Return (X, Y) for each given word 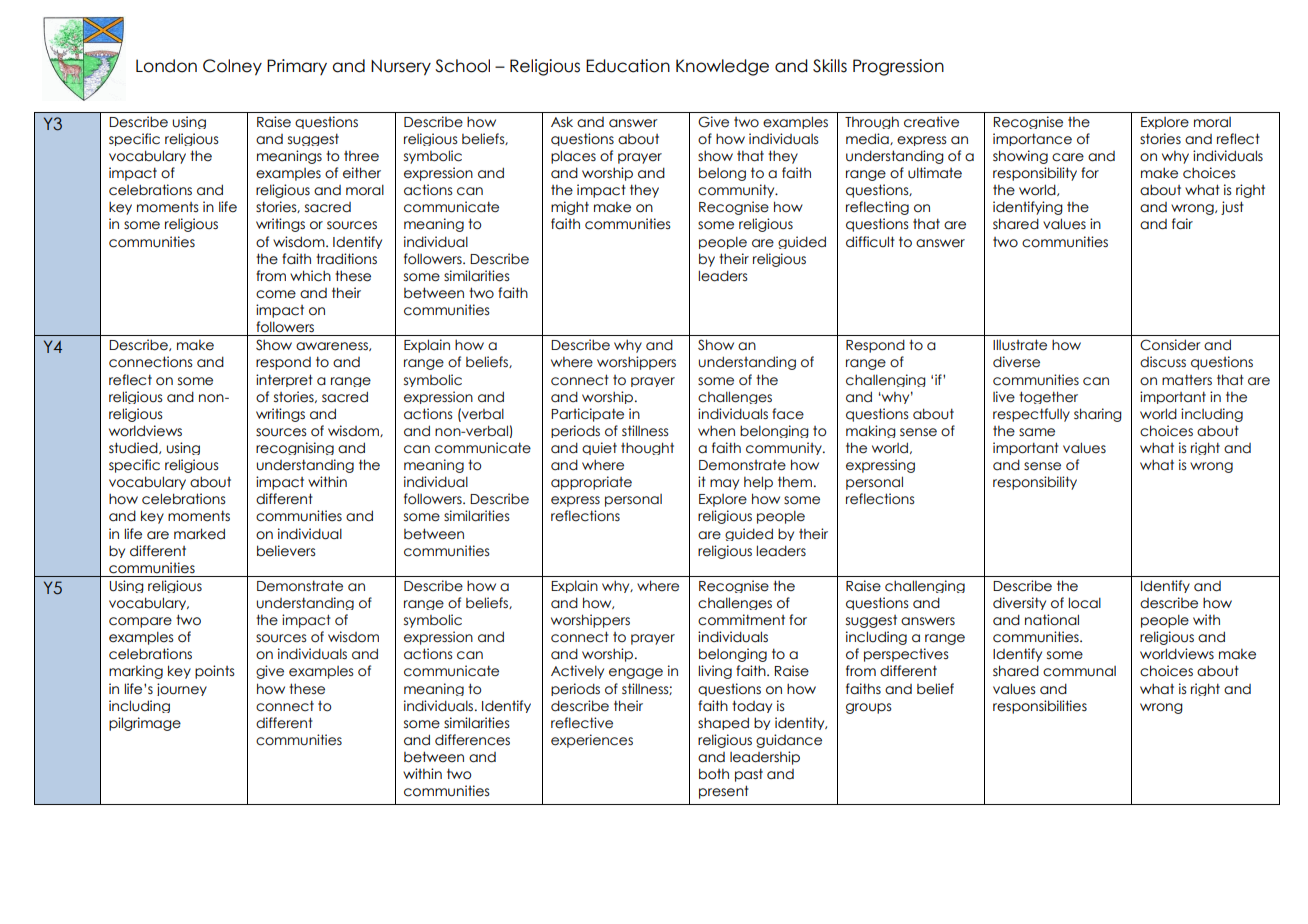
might (570, 208)
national (1052, 620)
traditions (346, 259)
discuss (1163, 362)
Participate (587, 415)
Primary (297, 67)
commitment (741, 620)
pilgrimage (145, 724)
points (214, 672)
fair (1182, 224)
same (1037, 432)
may (724, 484)
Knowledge (722, 67)
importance (1032, 139)
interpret (284, 380)
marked (199, 534)
